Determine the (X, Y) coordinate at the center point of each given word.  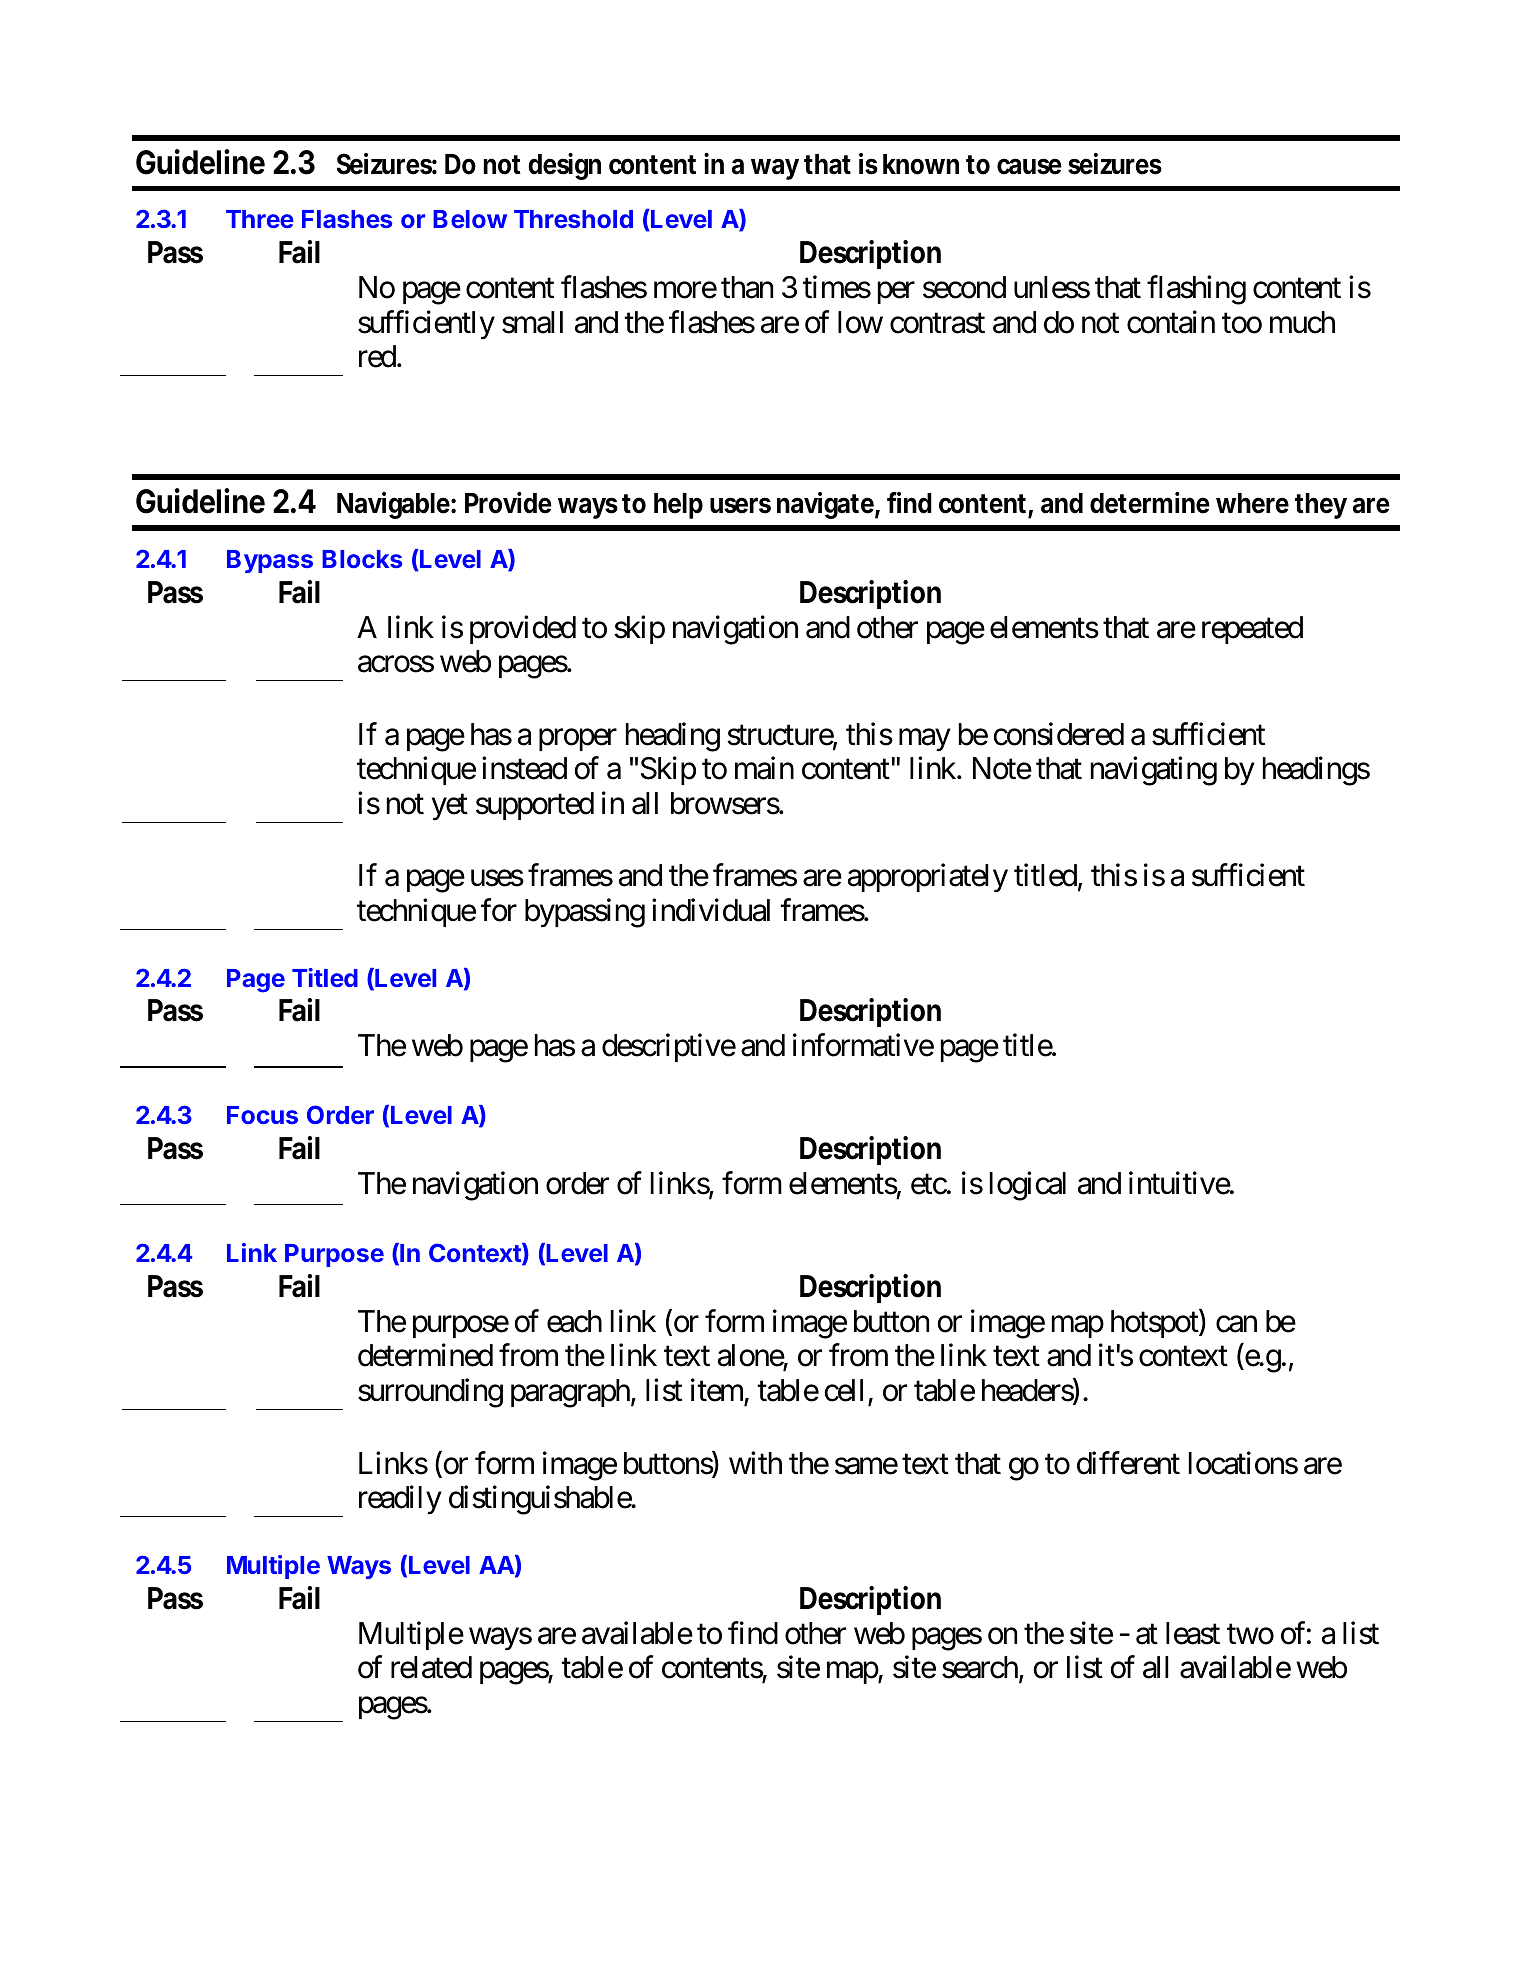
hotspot (1155, 1323)
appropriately (928, 878)
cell (844, 1390)
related (431, 1667)
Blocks (362, 559)
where (1252, 503)
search (981, 1669)
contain (1171, 322)
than (747, 287)
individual (711, 910)
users (740, 505)
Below (470, 219)
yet (450, 807)
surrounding (430, 1393)
